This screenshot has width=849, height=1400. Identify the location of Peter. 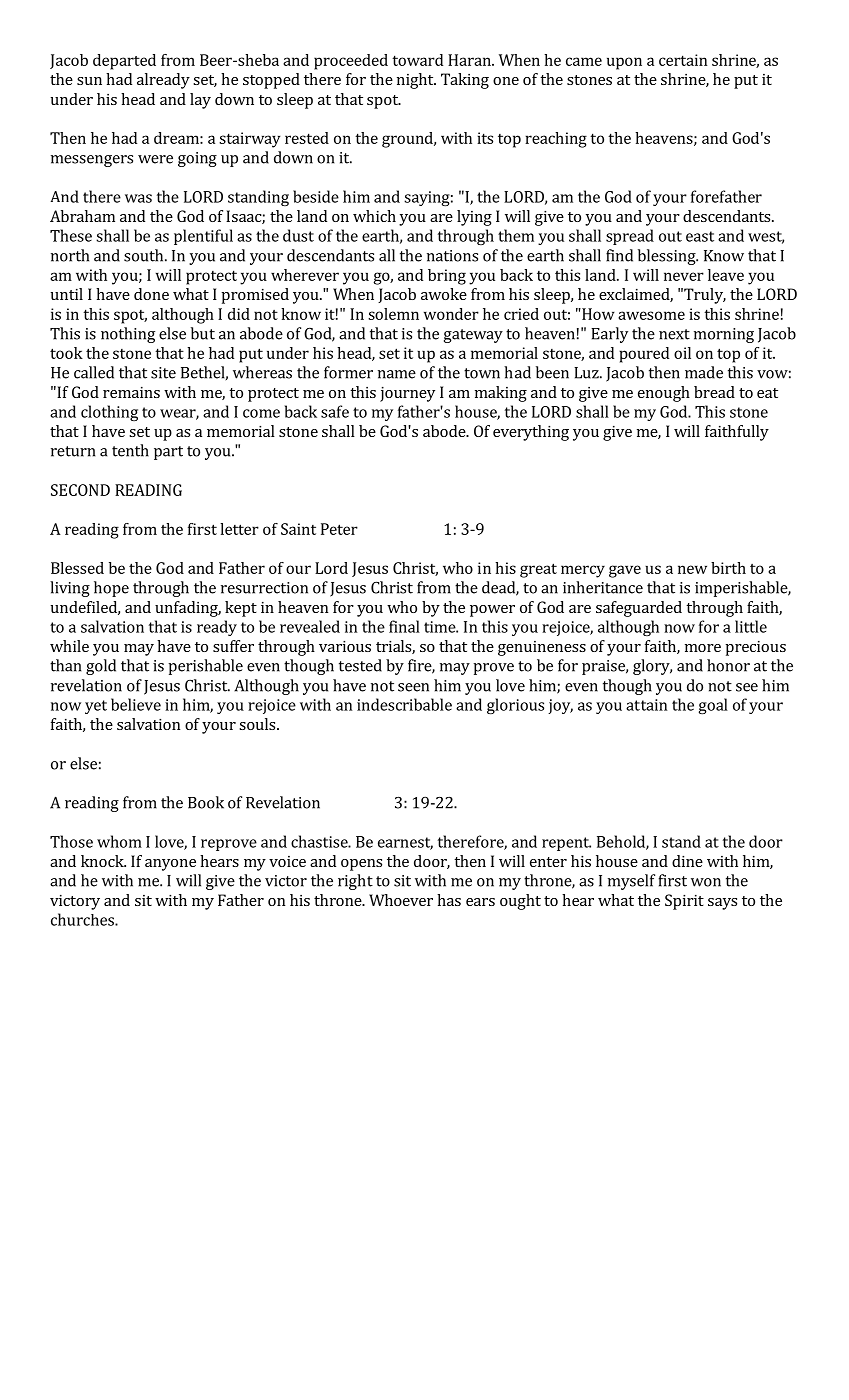
(339, 529).
